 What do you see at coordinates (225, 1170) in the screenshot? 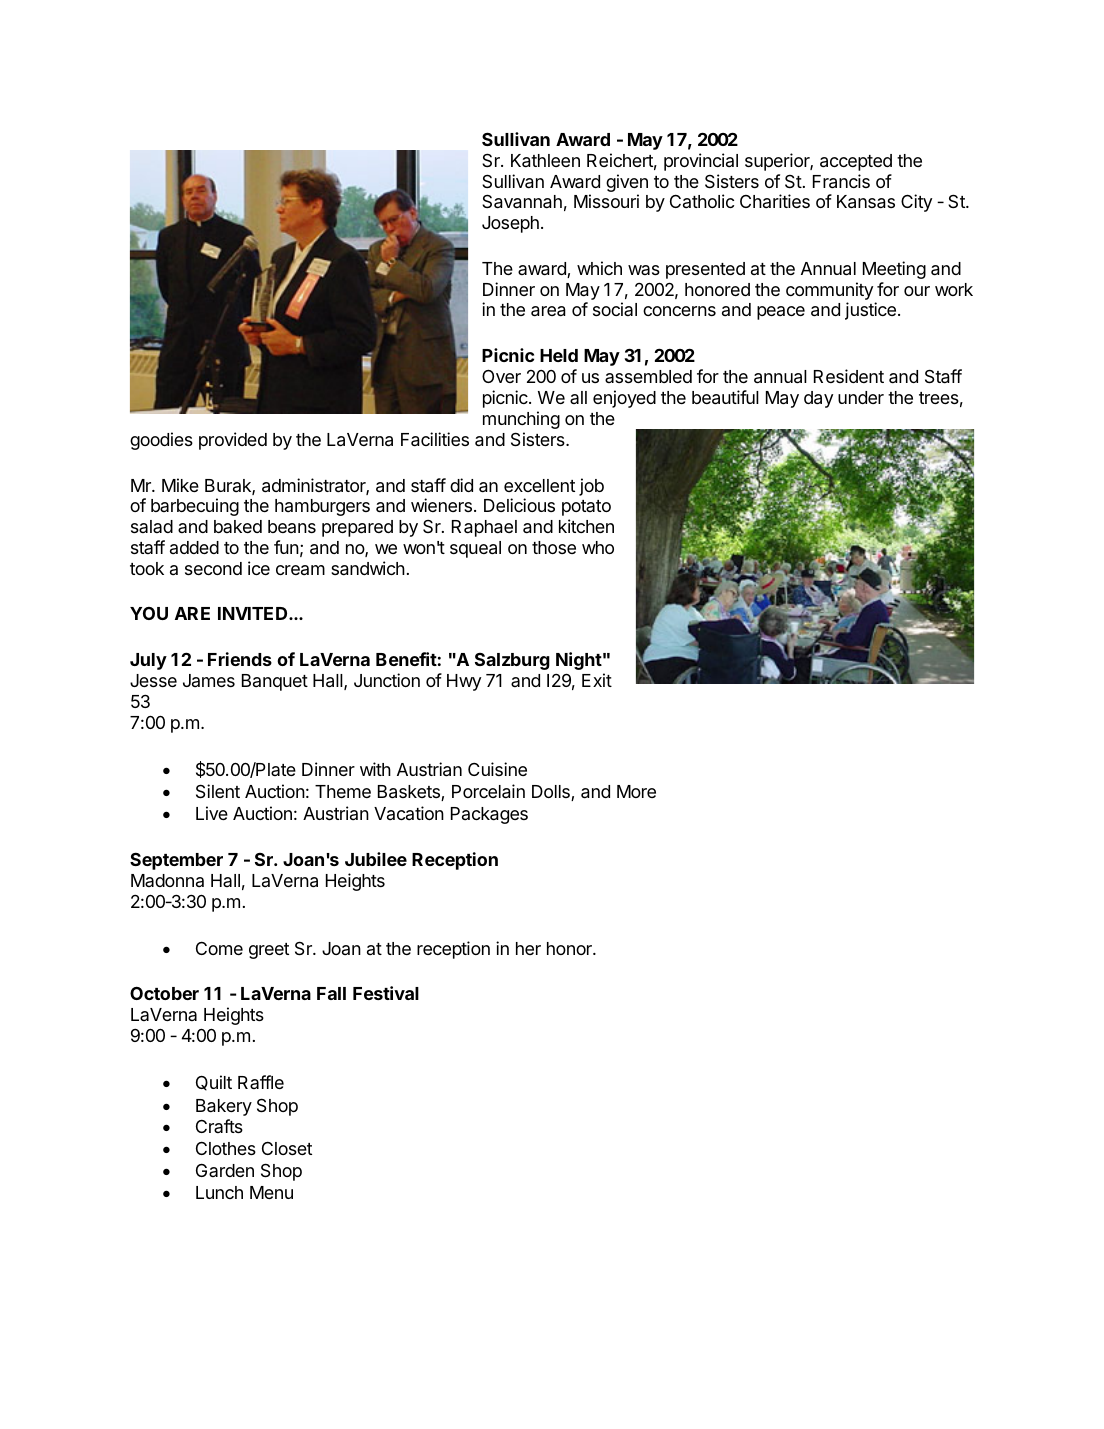
I see `Garden` at bounding box center [225, 1170].
